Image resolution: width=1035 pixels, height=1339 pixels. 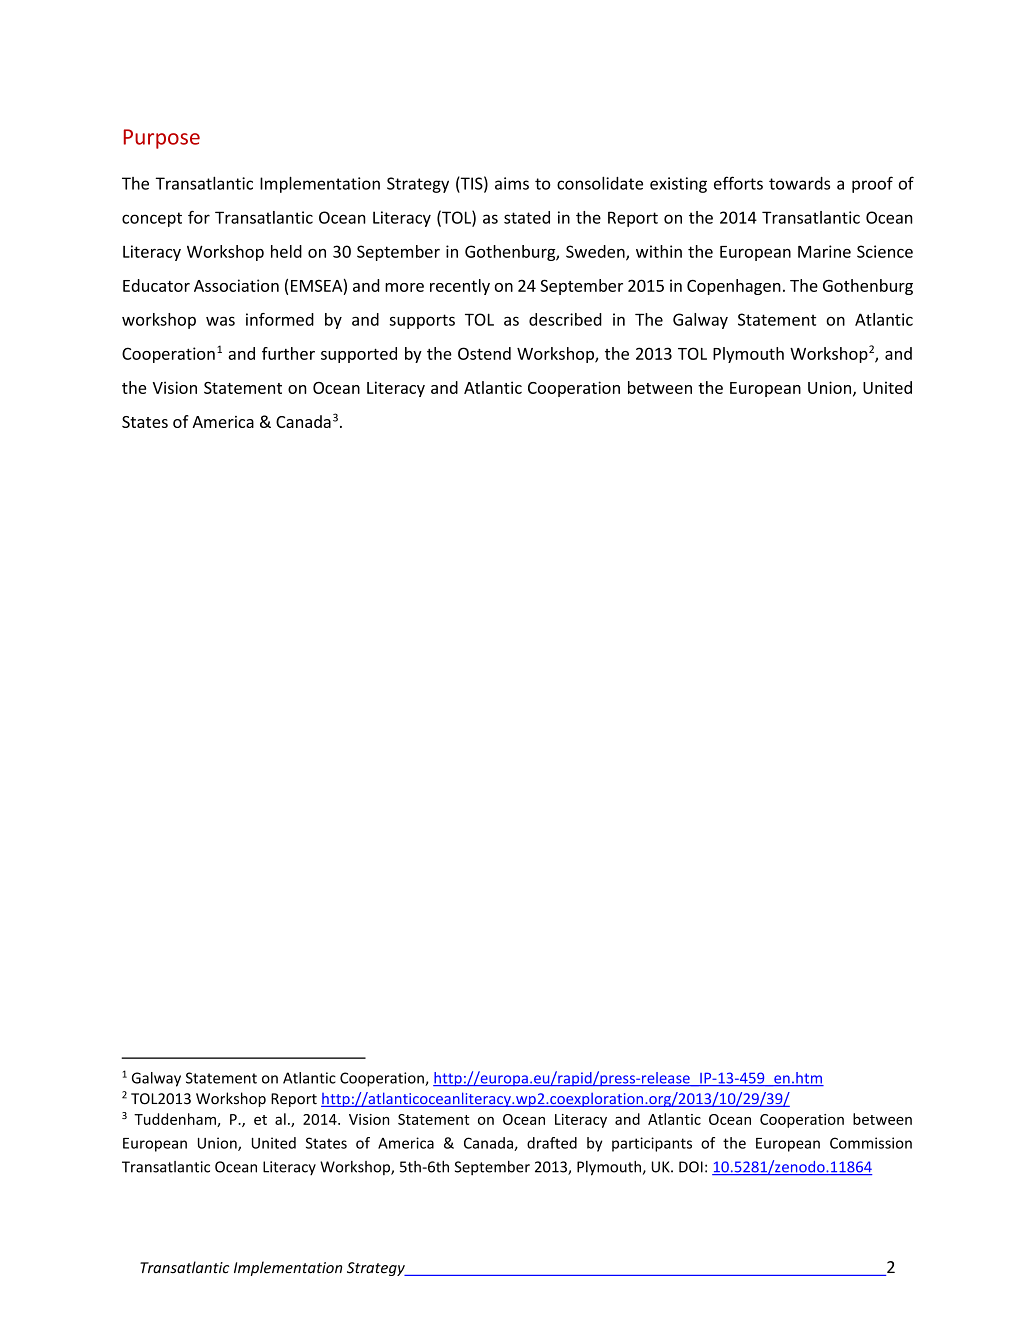 What do you see at coordinates (162, 139) in the image?
I see `Purpose` at bounding box center [162, 139].
